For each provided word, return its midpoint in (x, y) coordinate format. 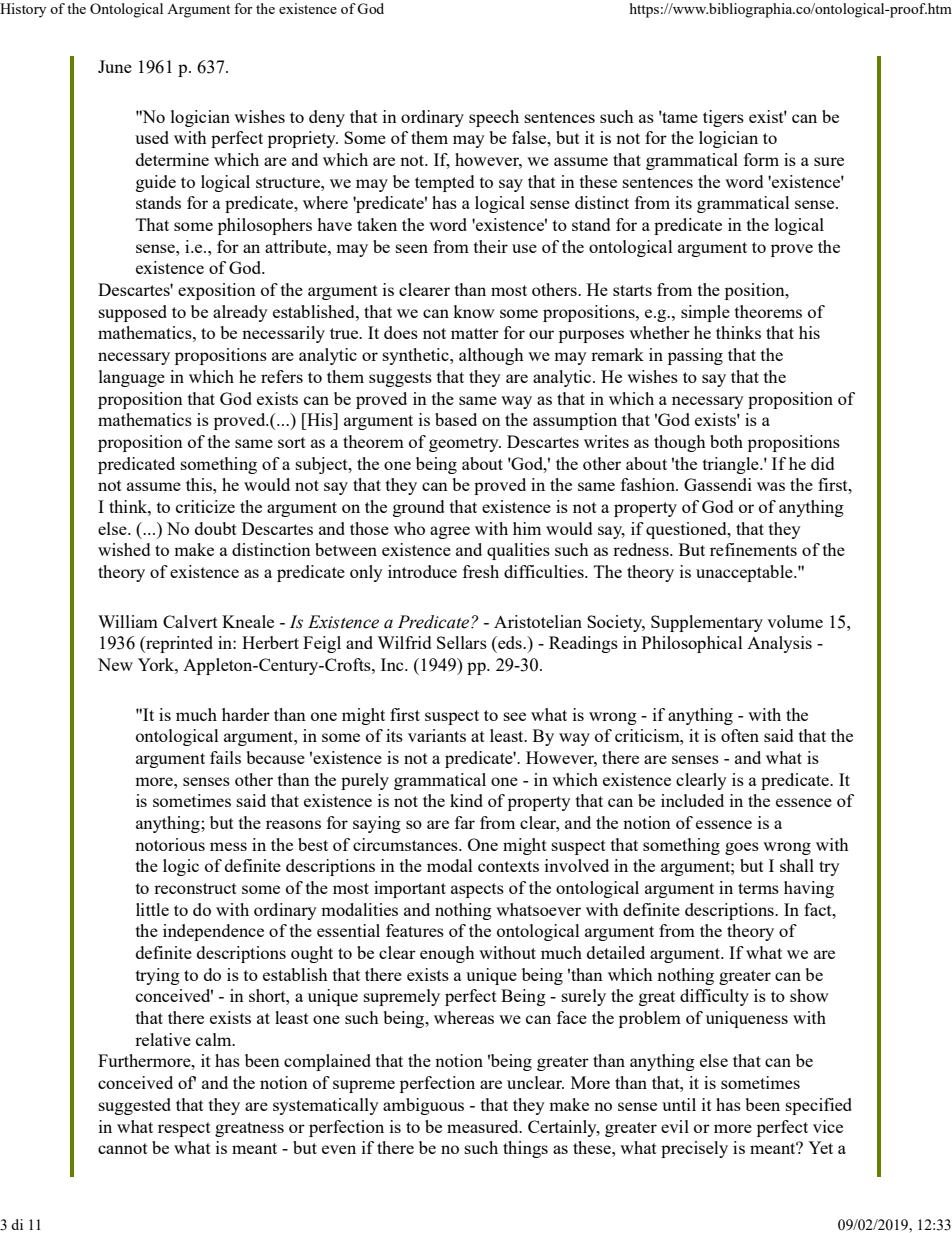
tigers (723, 118)
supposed (133, 313)
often (740, 735)
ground (418, 508)
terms (758, 888)
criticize (205, 506)
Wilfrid (404, 642)
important (410, 889)
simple (705, 313)
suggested (135, 1106)
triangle (732, 465)
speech (494, 118)
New (115, 664)
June (115, 66)
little (152, 909)
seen (412, 248)
